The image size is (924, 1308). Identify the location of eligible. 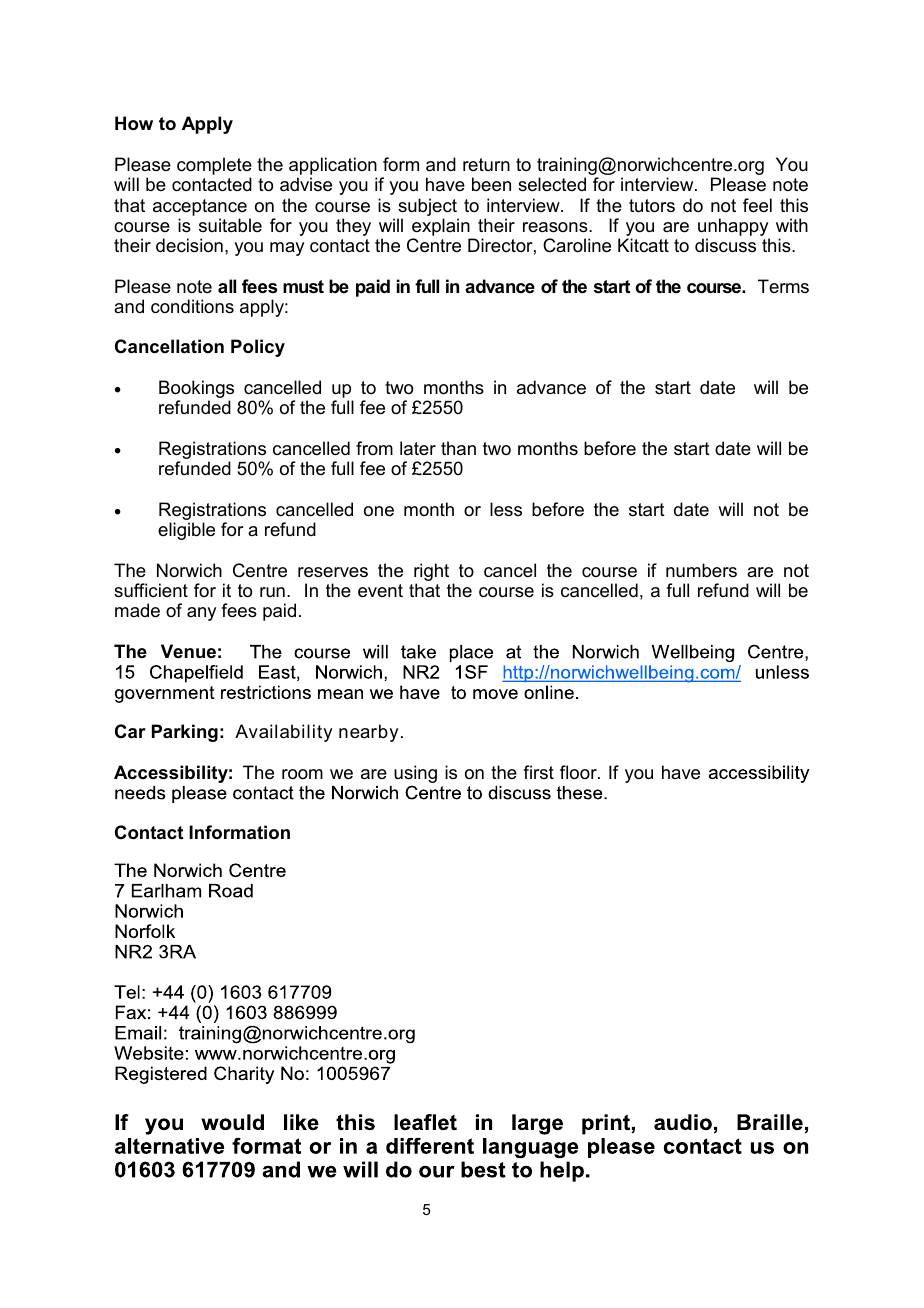
(186, 531).
